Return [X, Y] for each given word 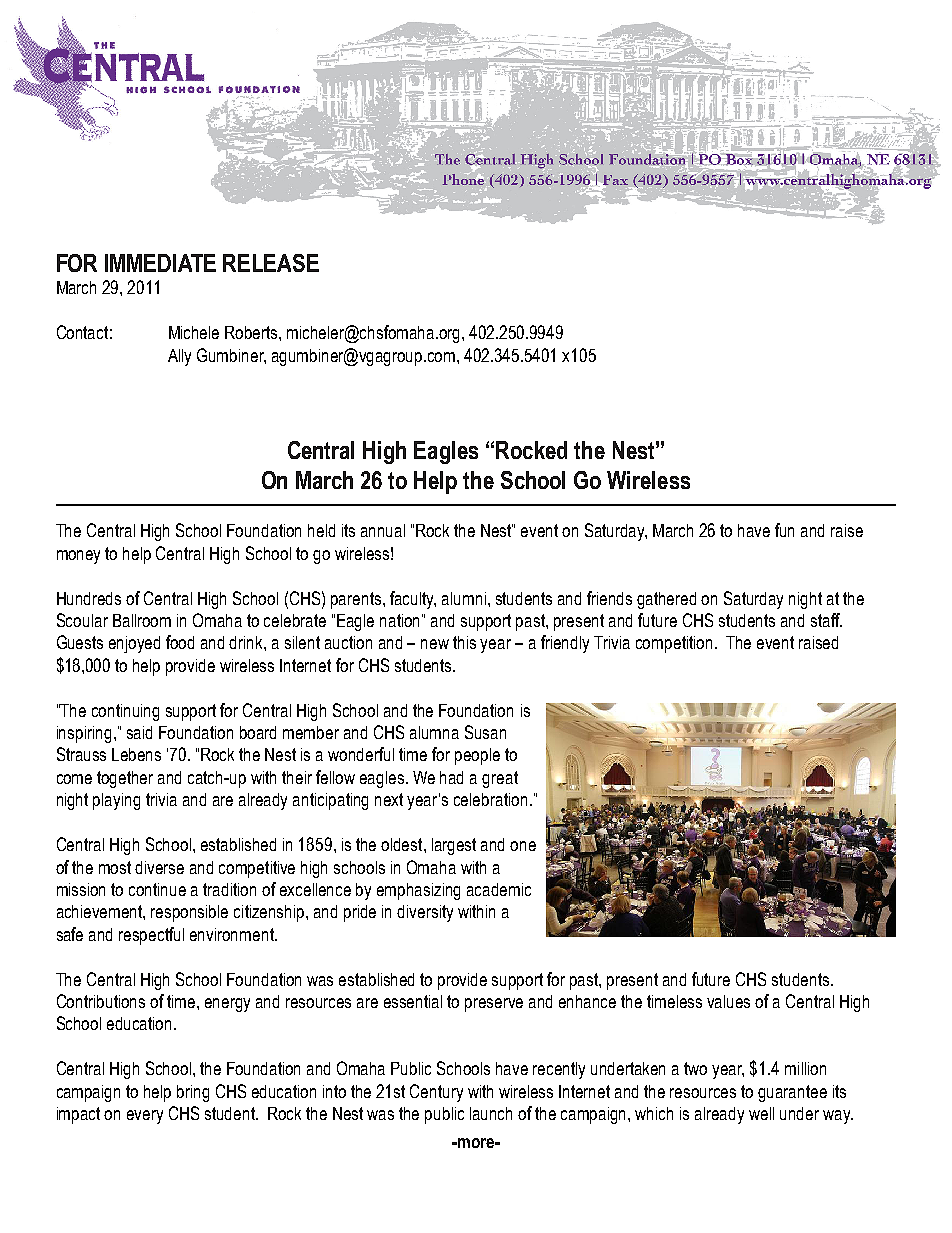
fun [784, 530]
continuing [125, 712]
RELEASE [271, 263]
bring [193, 1093]
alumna [434, 732]
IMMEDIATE [160, 263]
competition [674, 644]
